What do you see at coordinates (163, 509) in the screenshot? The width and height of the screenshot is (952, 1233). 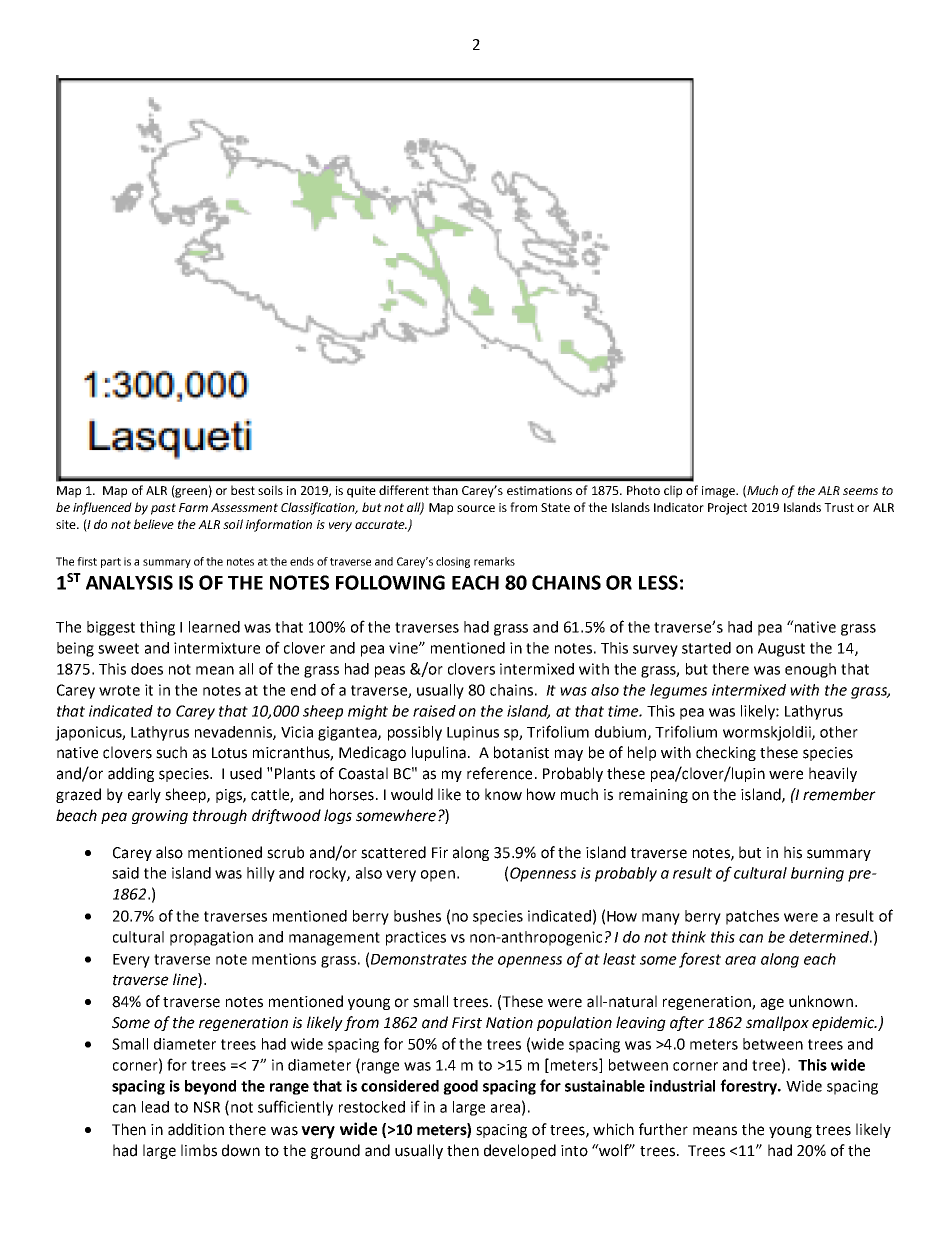 I see `past` at bounding box center [163, 509].
